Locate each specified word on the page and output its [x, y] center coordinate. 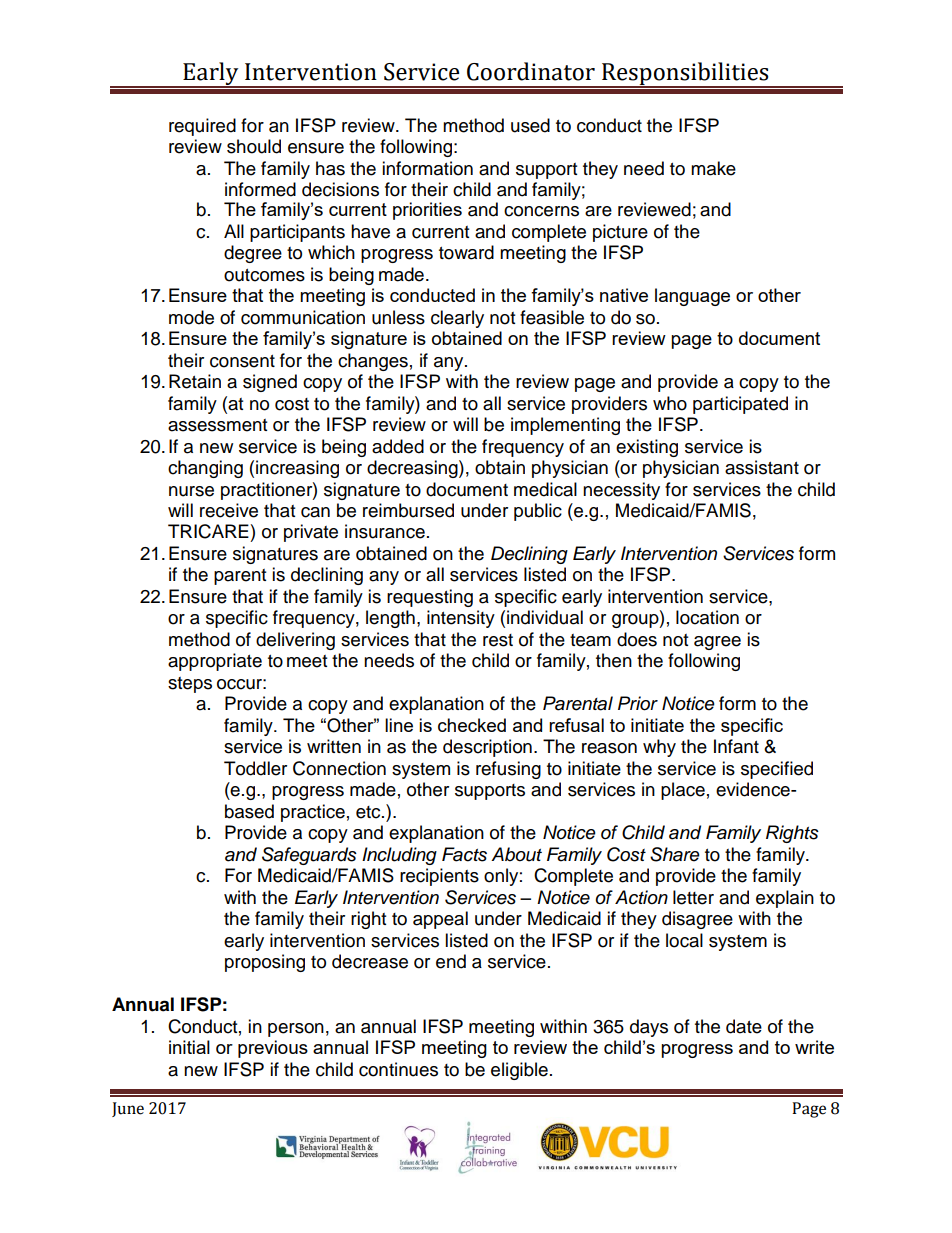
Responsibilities [685, 74]
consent [242, 361]
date [744, 1026]
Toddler [255, 768]
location [707, 617]
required [202, 127]
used [530, 125]
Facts [464, 854]
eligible [519, 1071]
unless [398, 317]
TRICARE [208, 531]
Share [675, 854]
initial [189, 1047]
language [692, 297]
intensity [461, 619]
